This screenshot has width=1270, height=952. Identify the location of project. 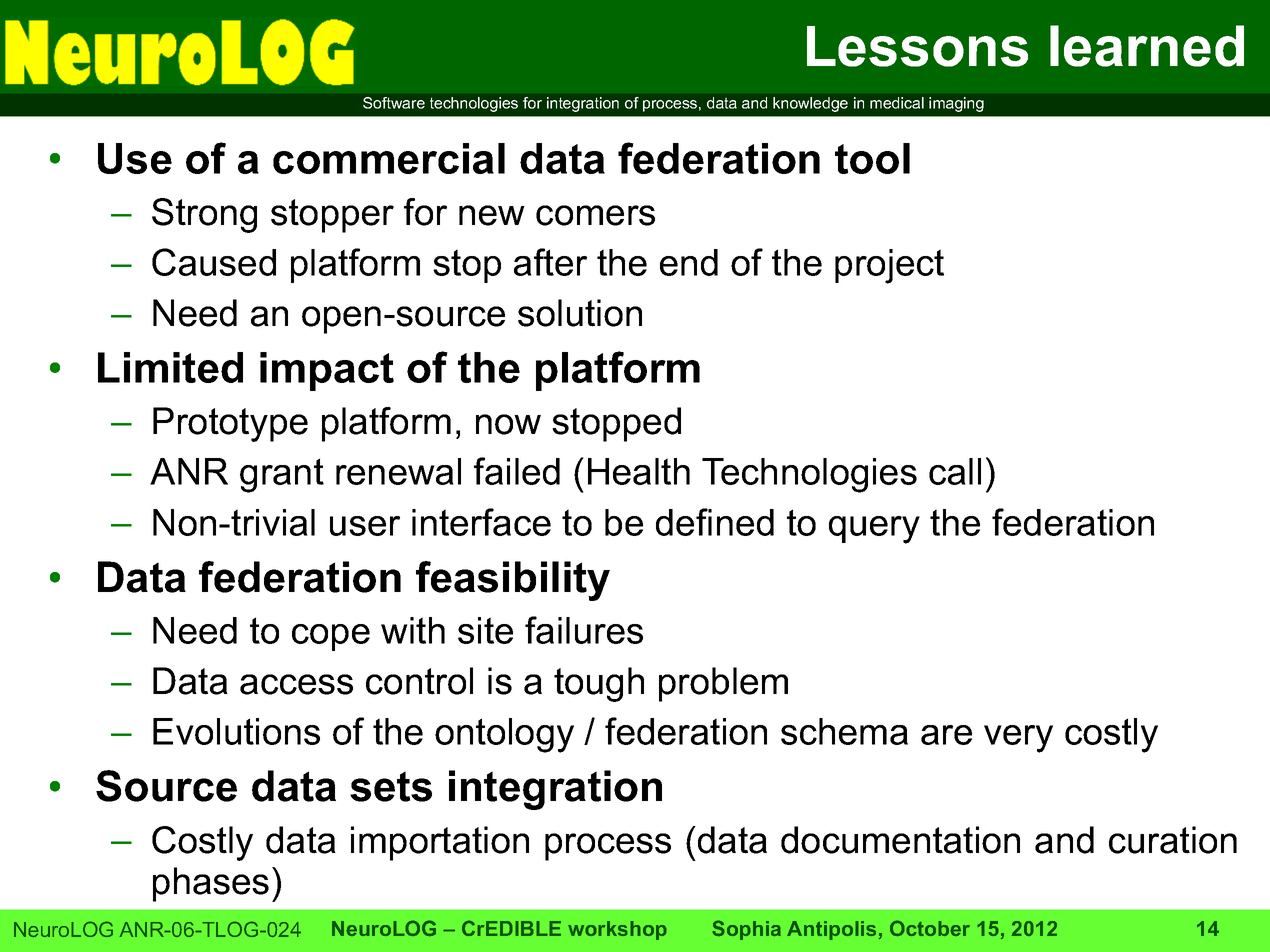
(889, 266).
